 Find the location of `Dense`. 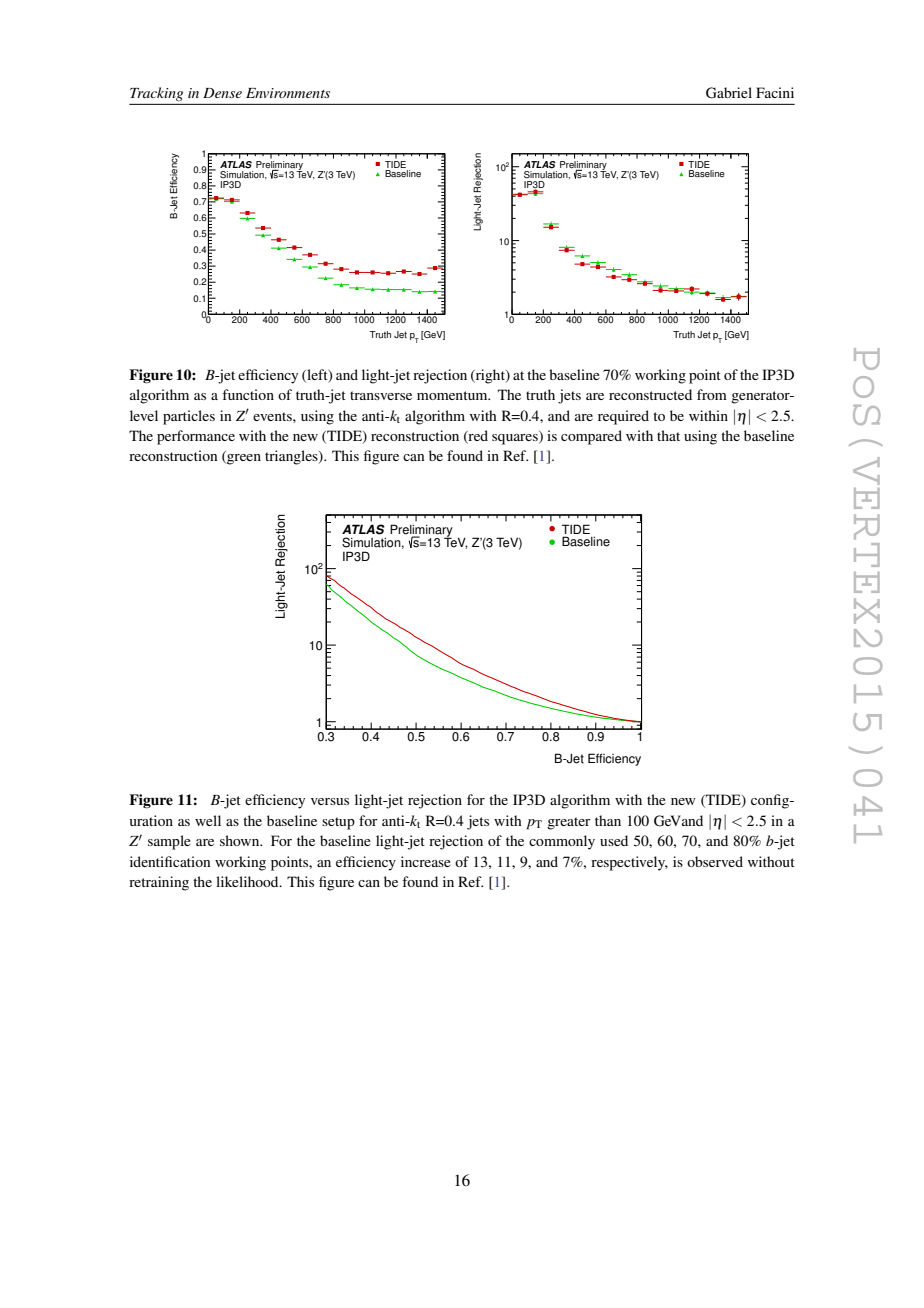

Dense is located at coordinates (222, 93).
